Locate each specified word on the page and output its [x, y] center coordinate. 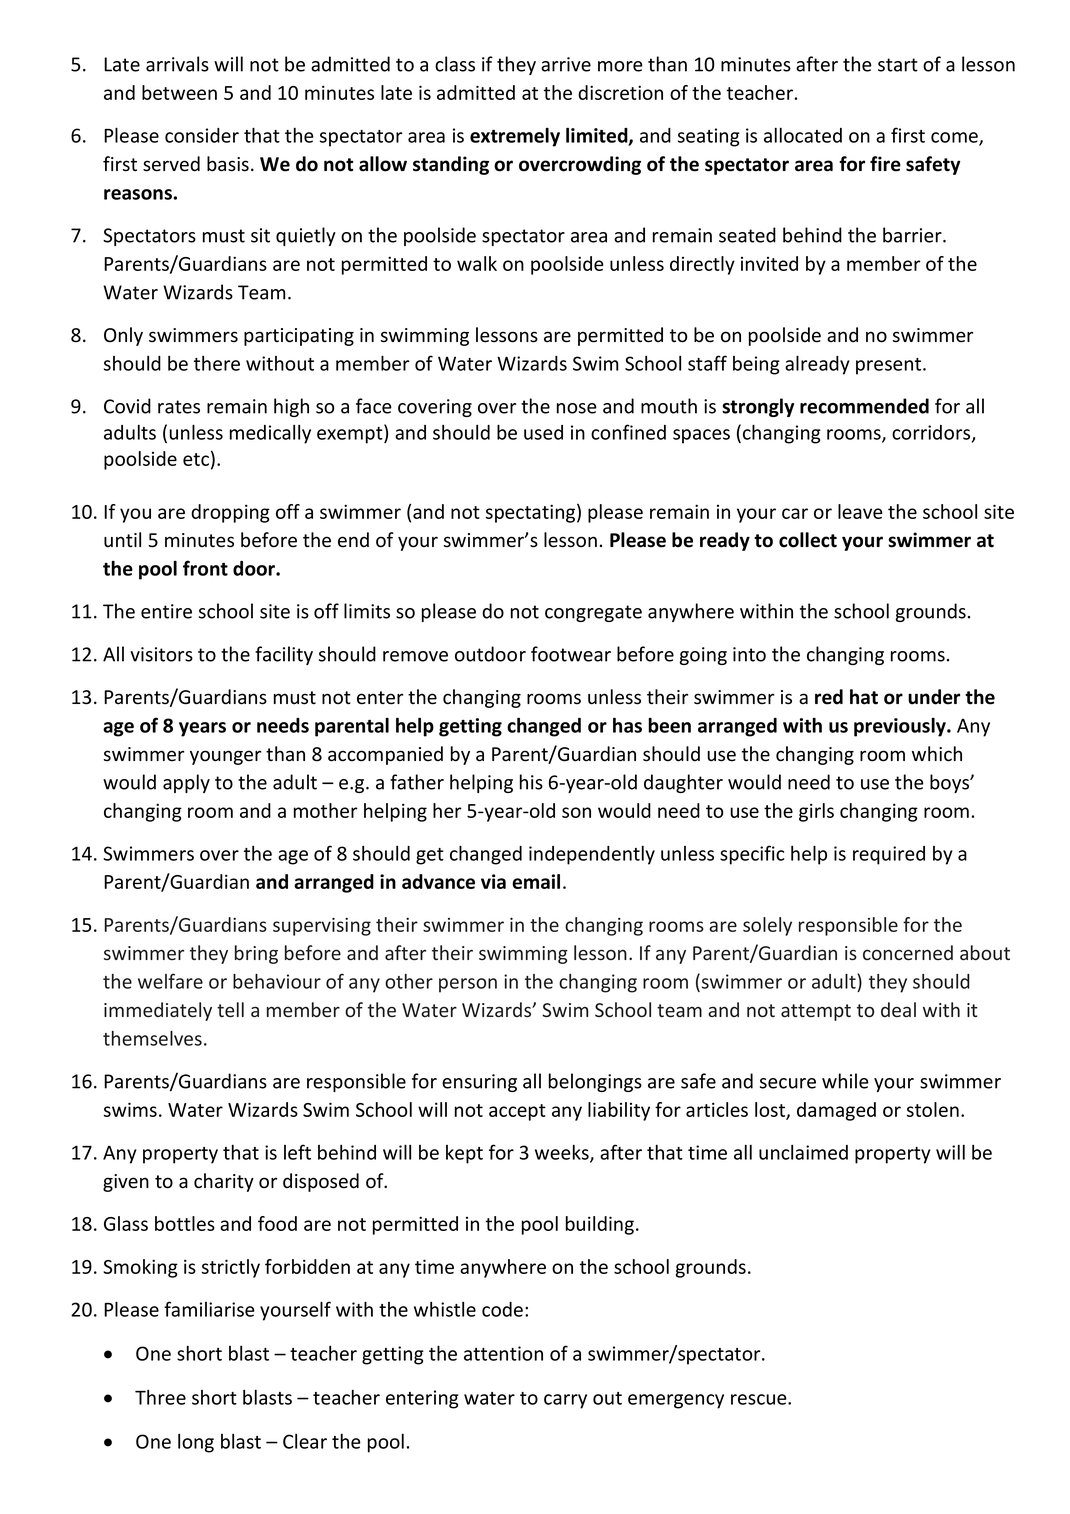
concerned [908, 952]
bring [256, 954]
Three [160, 1397]
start [898, 65]
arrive [566, 64]
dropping [230, 513]
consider [202, 135]
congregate [593, 613]
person [468, 985]
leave [860, 511]
